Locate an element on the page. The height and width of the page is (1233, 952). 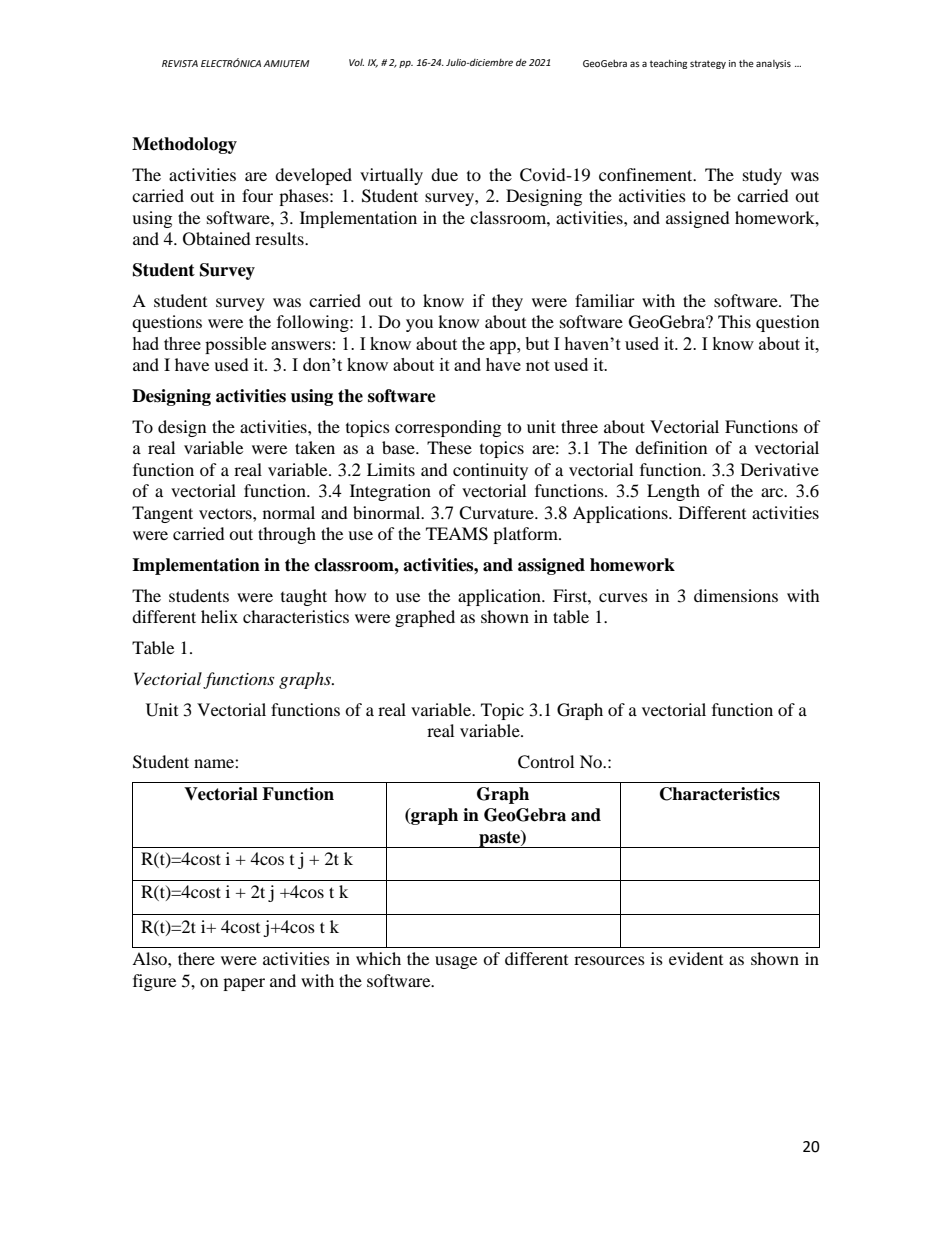
TEAMS is located at coordinates (457, 534).
